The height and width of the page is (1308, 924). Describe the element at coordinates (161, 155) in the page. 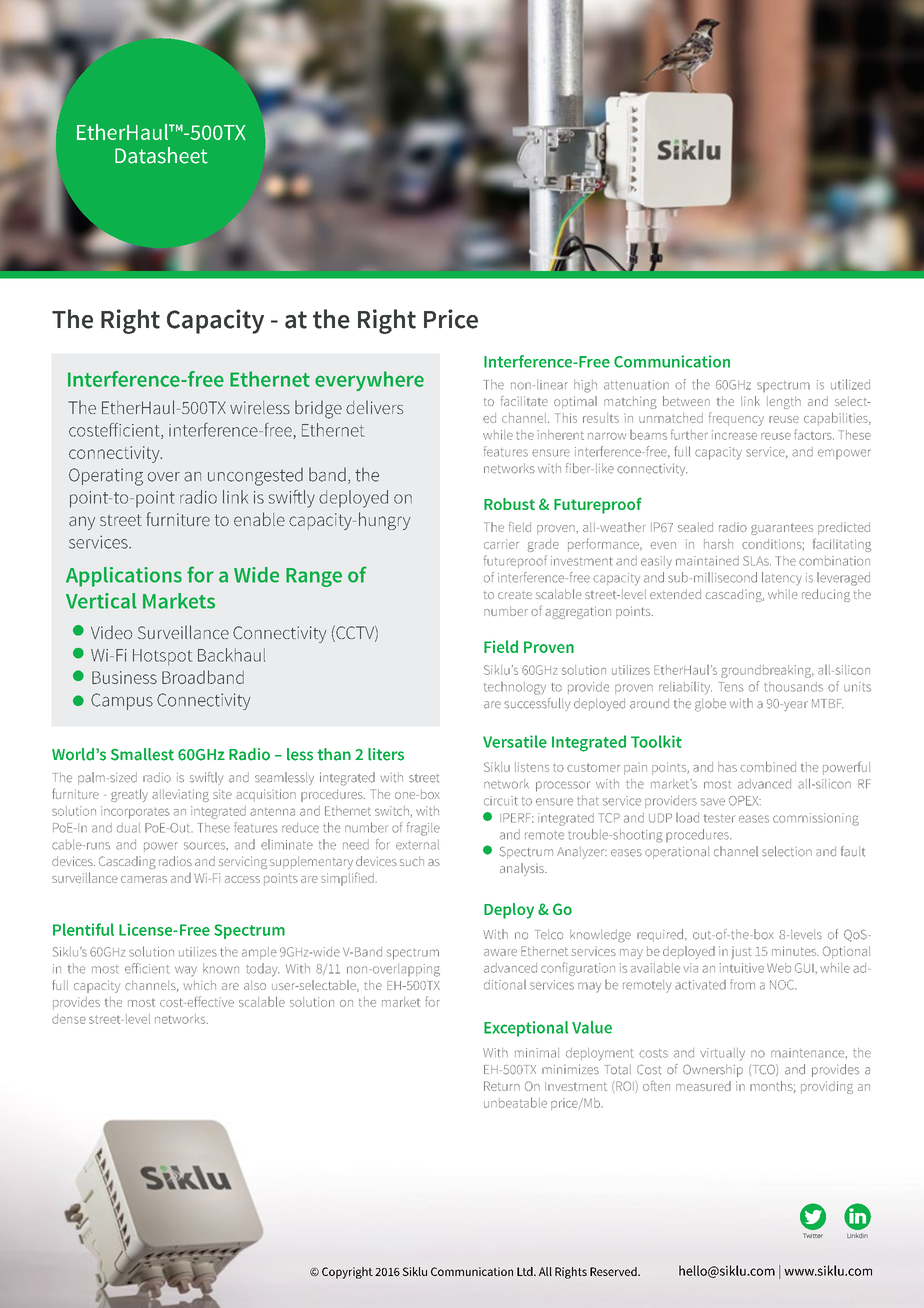

I see `Datasheet` at that location.
